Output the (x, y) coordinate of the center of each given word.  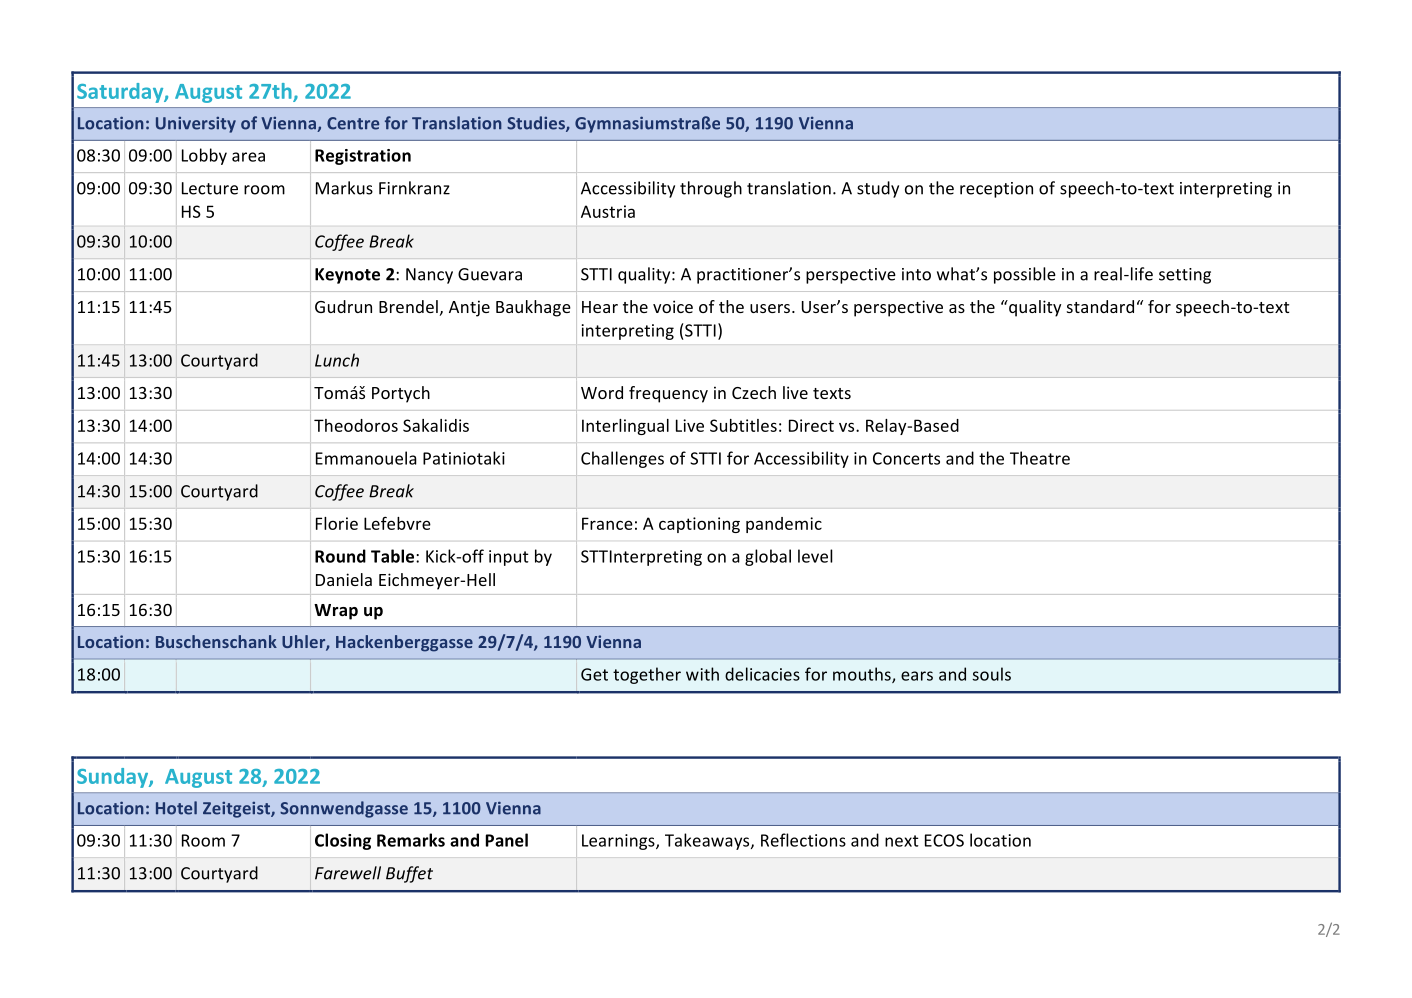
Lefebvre (397, 523)
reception (996, 190)
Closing (343, 841)
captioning (699, 525)
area (248, 157)
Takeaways (708, 841)
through (711, 189)
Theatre (1040, 458)
